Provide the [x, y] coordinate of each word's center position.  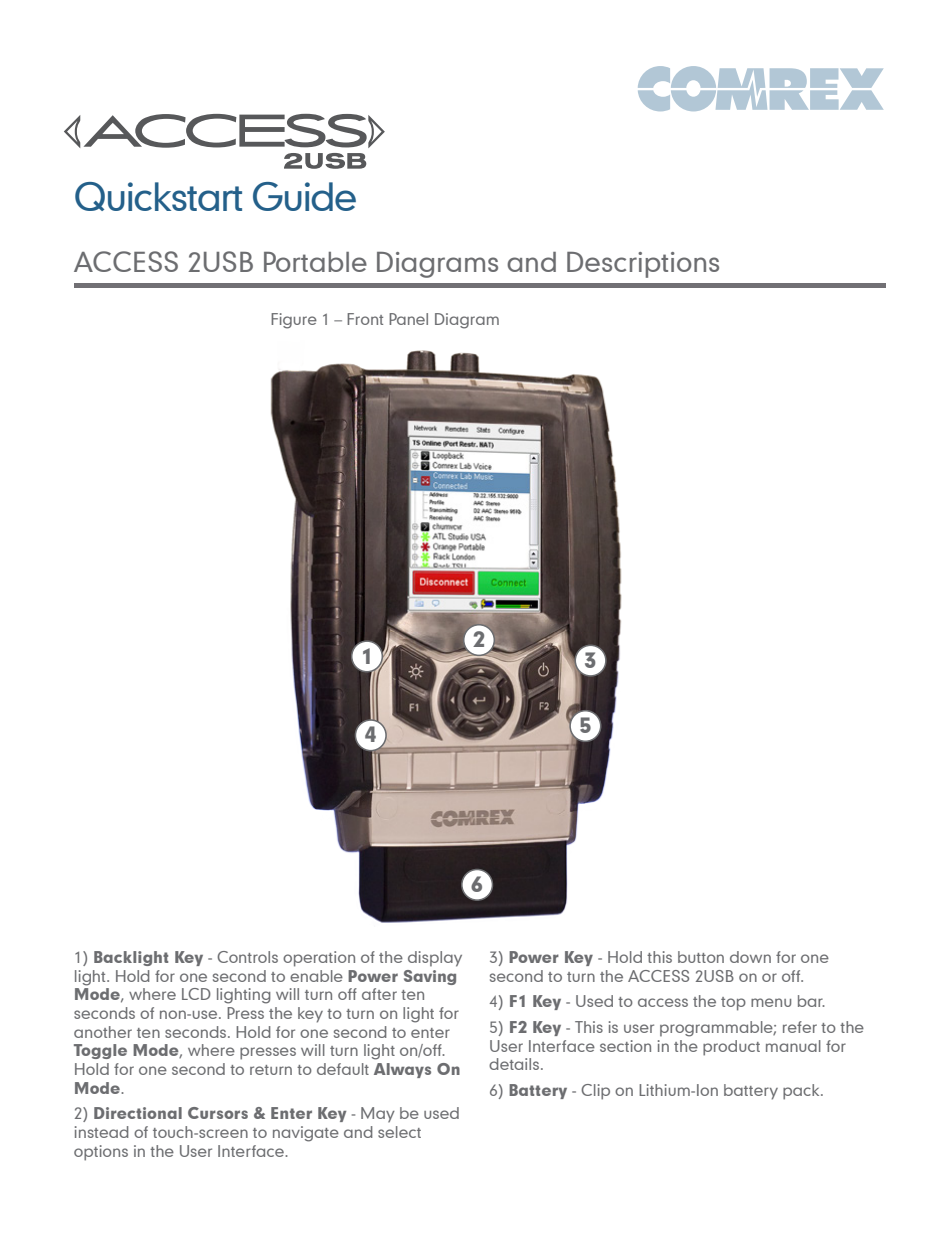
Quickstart [158, 196]
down [750, 957]
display [435, 959]
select [399, 1132]
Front [365, 319]
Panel [408, 319]
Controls [247, 957]
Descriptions [643, 265]
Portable [315, 262]
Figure [294, 321]
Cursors [218, 1113]
